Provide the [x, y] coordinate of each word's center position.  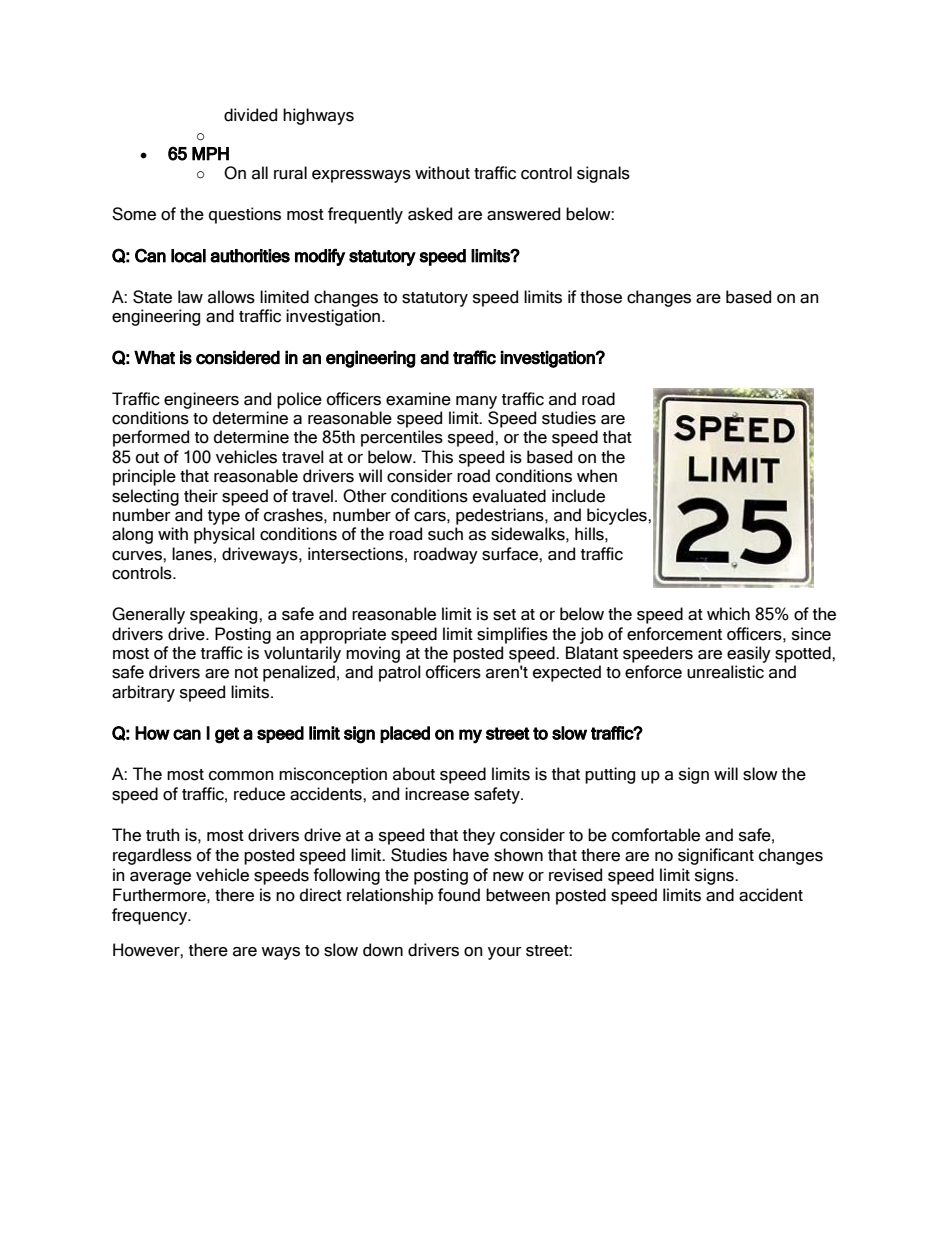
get [227, 735]
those [601, 297]
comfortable [656, 835]
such [445, 534]
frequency [151, 916]
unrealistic [725, 672]
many [476, 402]
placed [405, 734]
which [728, 614]
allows [231, 297]
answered [523, 214]
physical [224, 535]
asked [430, 214]
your [505, 953]
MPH [210, 154]
